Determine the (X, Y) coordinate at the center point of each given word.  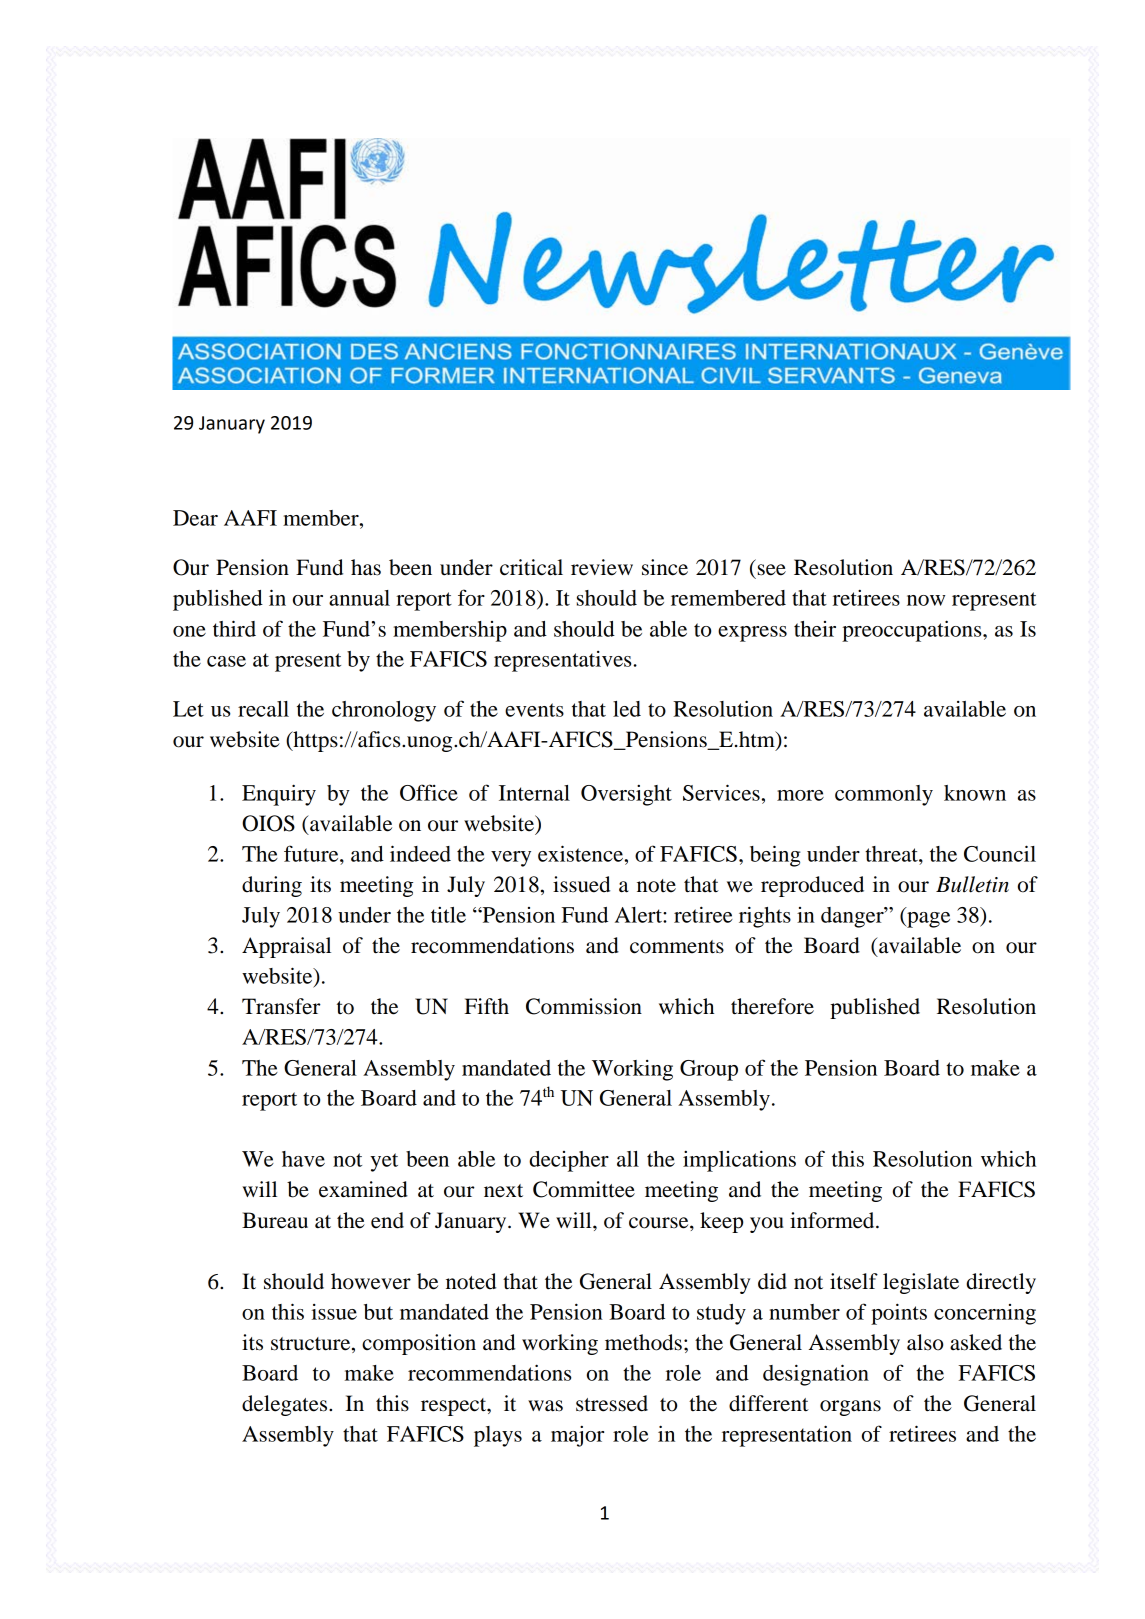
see (772, 570)
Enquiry (279, 795)
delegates (286, 1405)
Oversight (626, 795)
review (602, 567)
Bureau (275, 1220)
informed (833, 1220)
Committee (584, 1189)
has (366, 567)
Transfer (281, 1006)
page (927, 920)
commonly (884, 795)
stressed (612, 1403)
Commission (584, 1006)
